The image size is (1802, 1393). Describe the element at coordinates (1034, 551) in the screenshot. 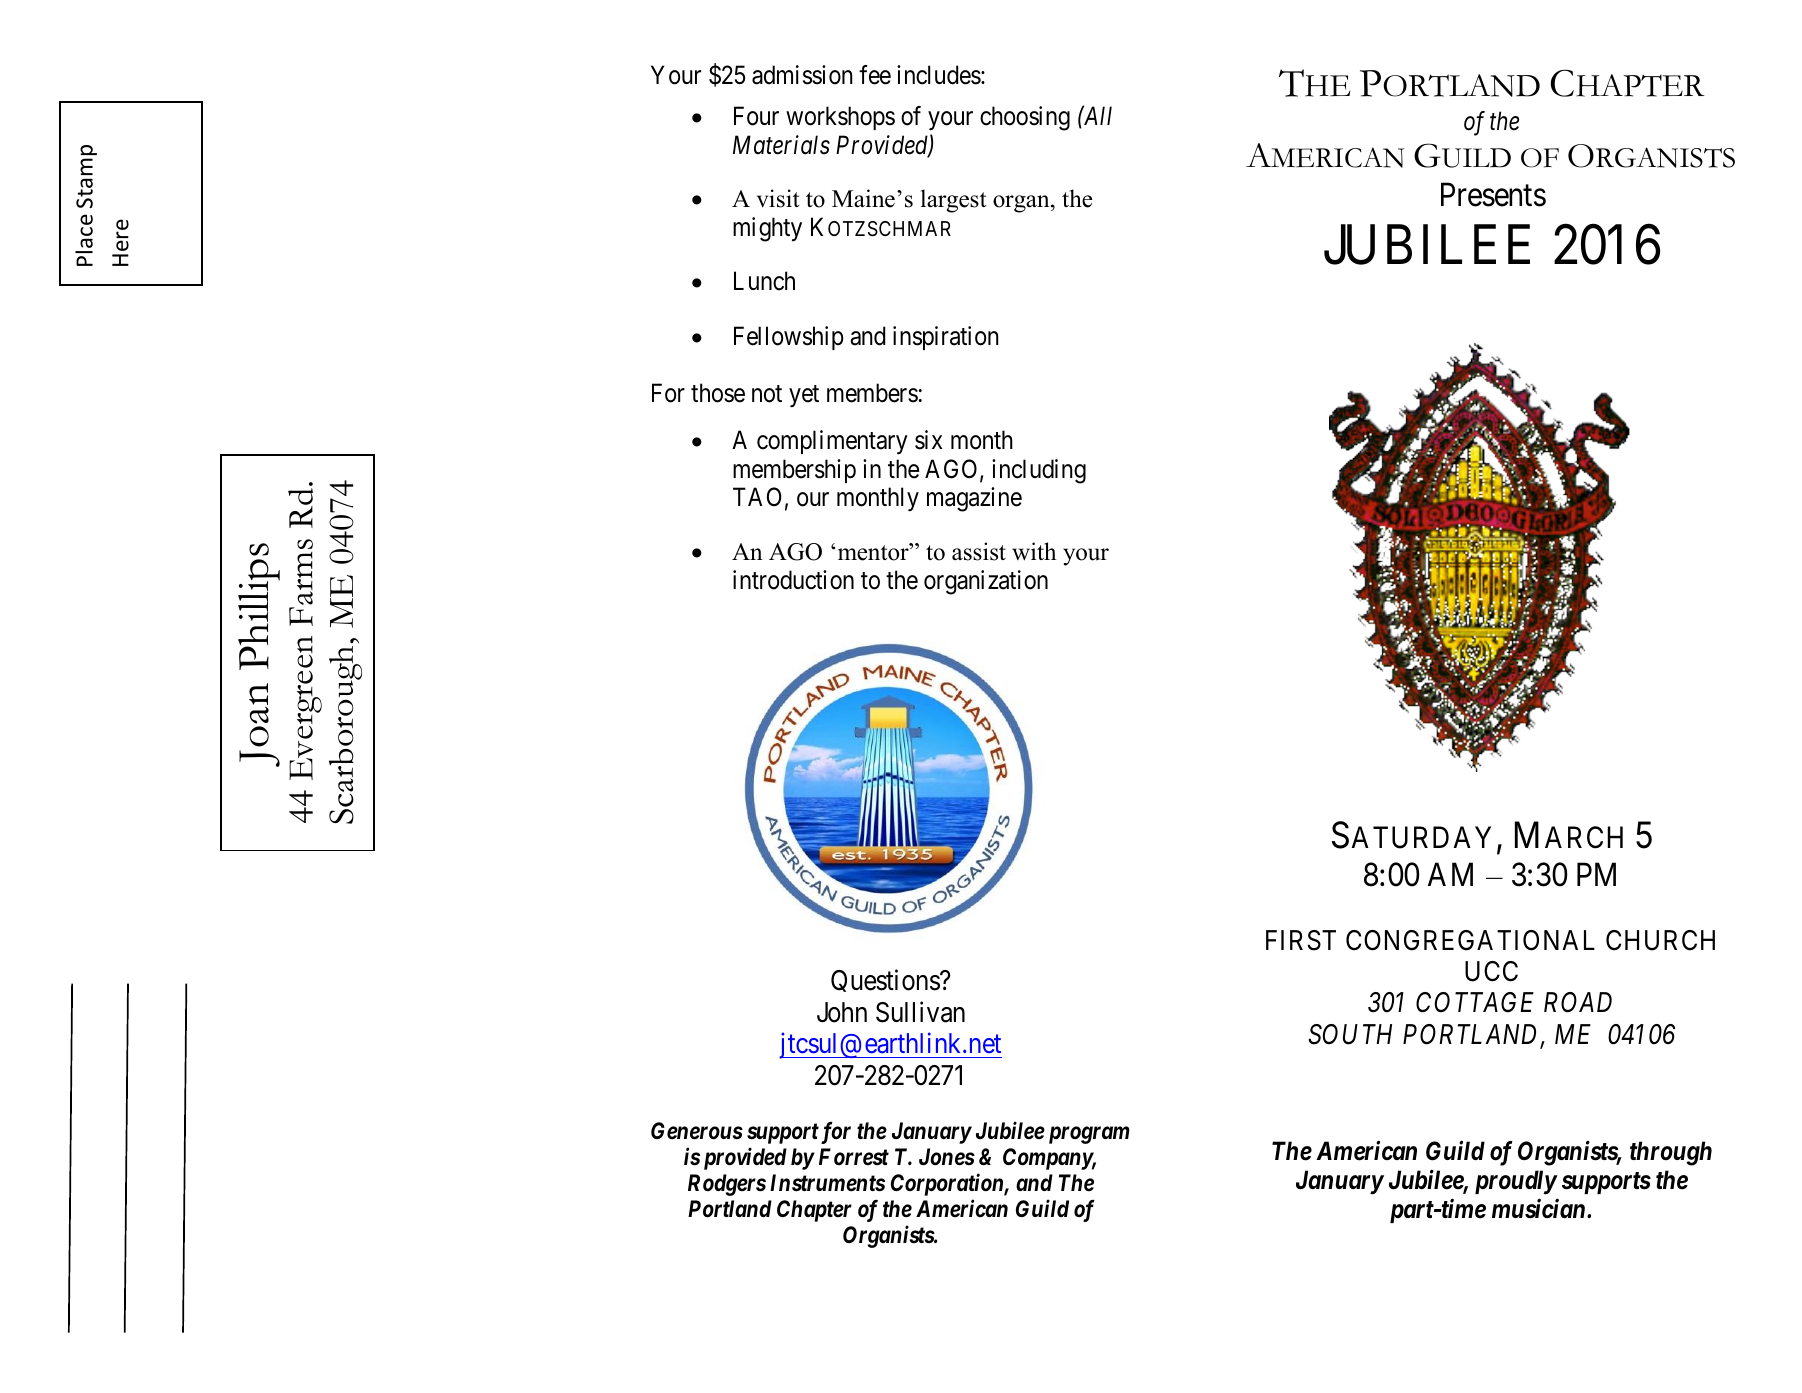

I see `with` at that location.
